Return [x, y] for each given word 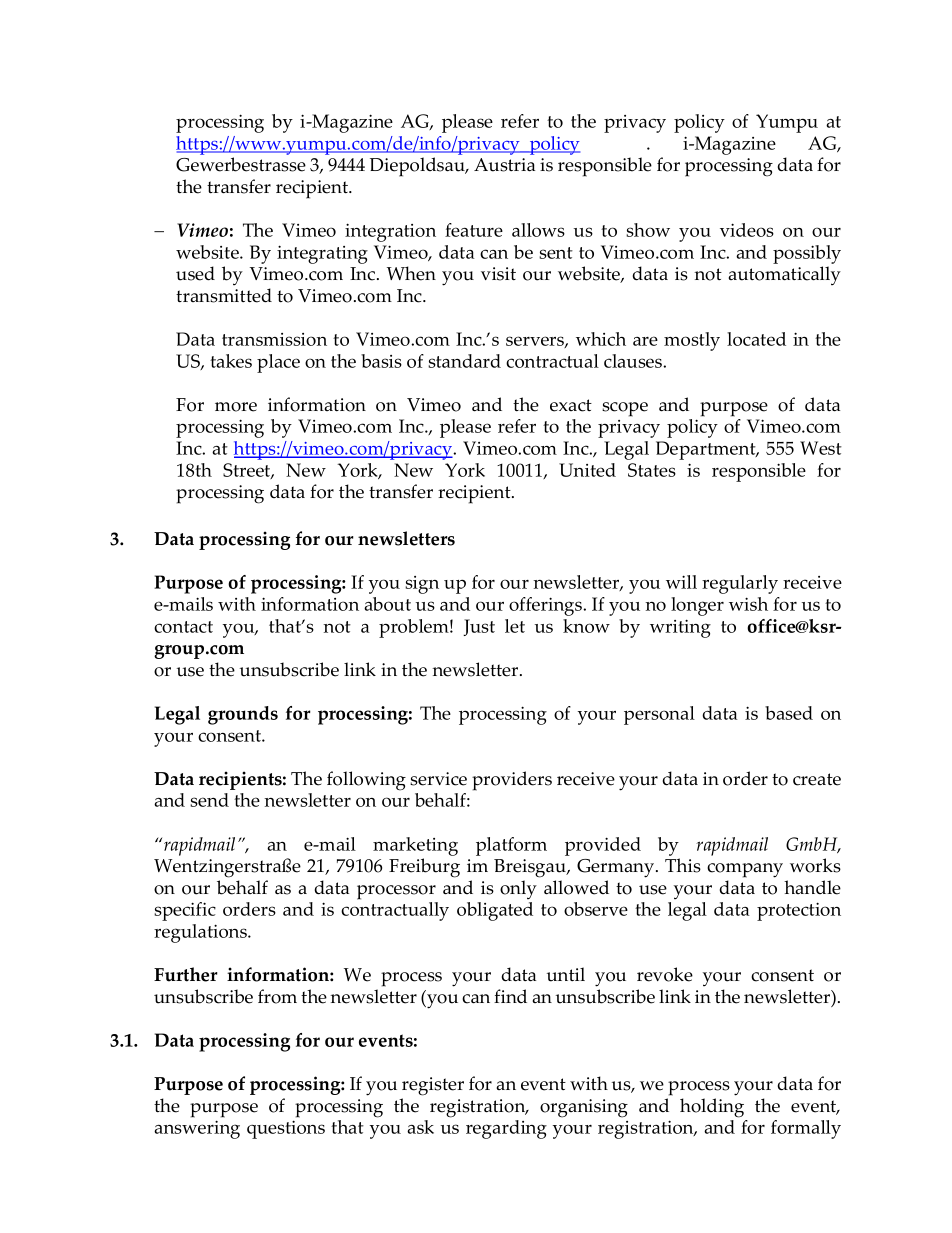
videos [747, 230]
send [209, 800]
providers [512, 781]
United [587, 470]
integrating [322, 254]
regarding [506, 1129]
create [817, 779]
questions [286, 1129]
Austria [504, 165]
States [652, 470]
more [236, 407]
